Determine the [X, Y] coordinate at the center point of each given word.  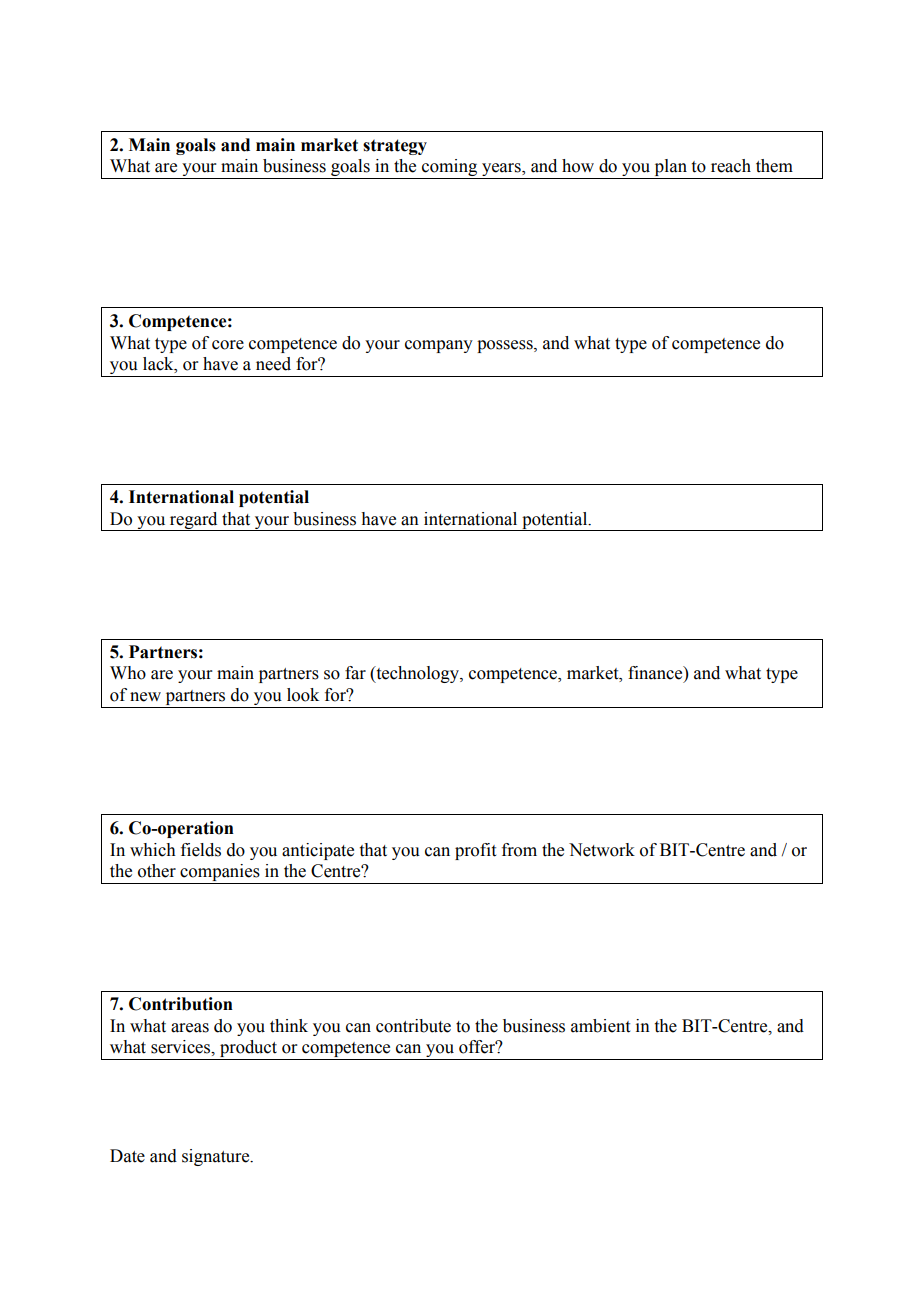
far [355, 673]
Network [602, 850]
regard [194, 521]
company [439, 346]
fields [201, 850]
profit [475, 851]
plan [670, 169]
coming [450, 169]
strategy [395, 147]
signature [217, 1157]
